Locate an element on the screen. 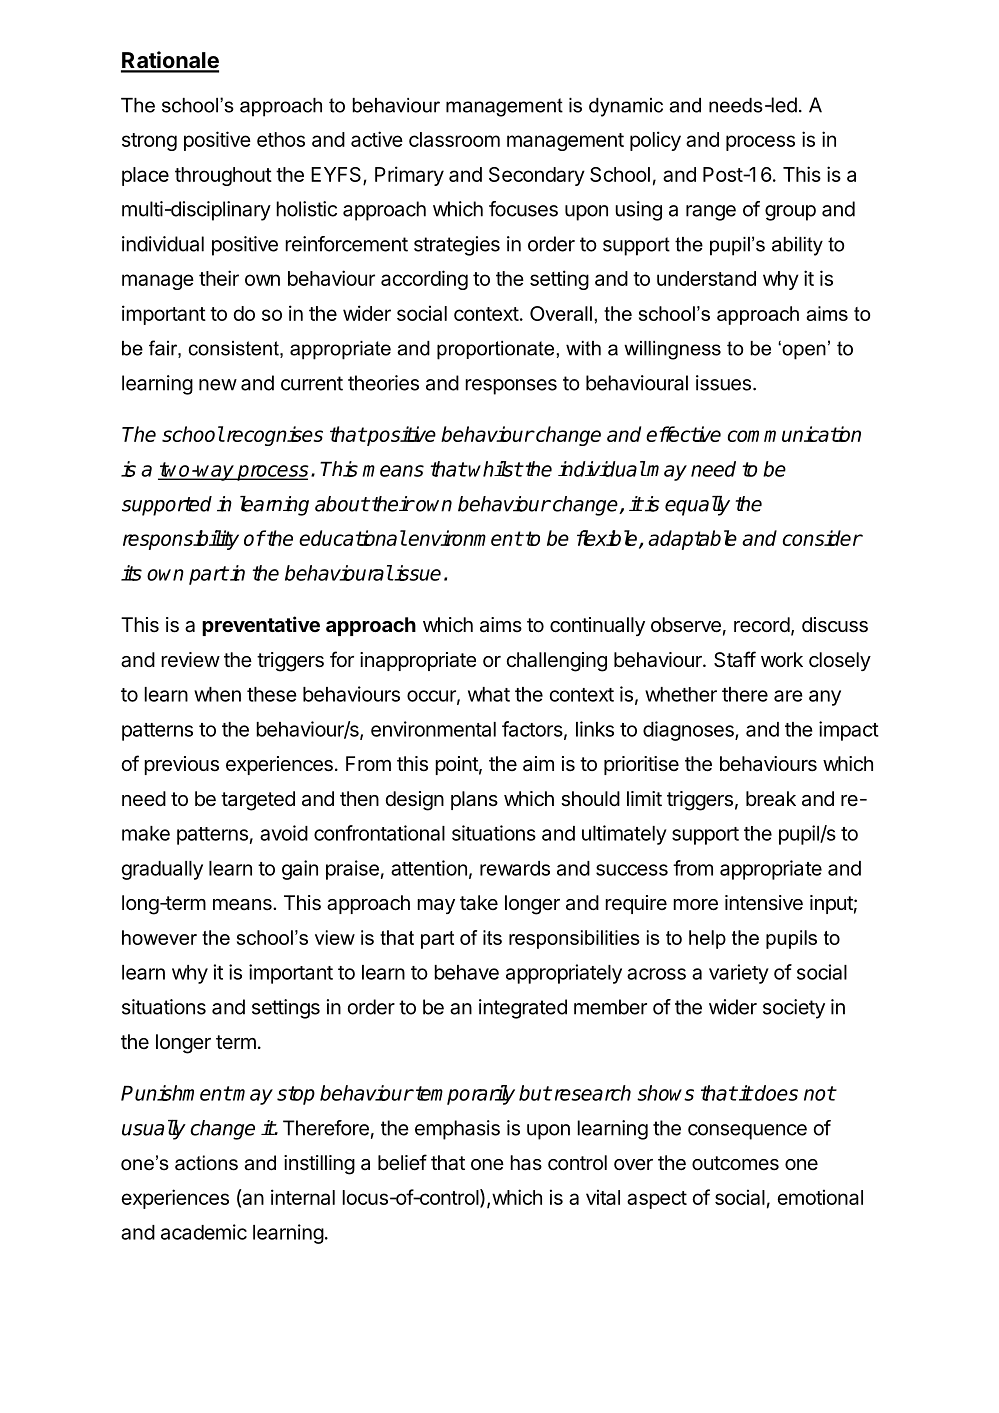 The image size is (999, 1413). classroom is located at coordinates (454, 139).
